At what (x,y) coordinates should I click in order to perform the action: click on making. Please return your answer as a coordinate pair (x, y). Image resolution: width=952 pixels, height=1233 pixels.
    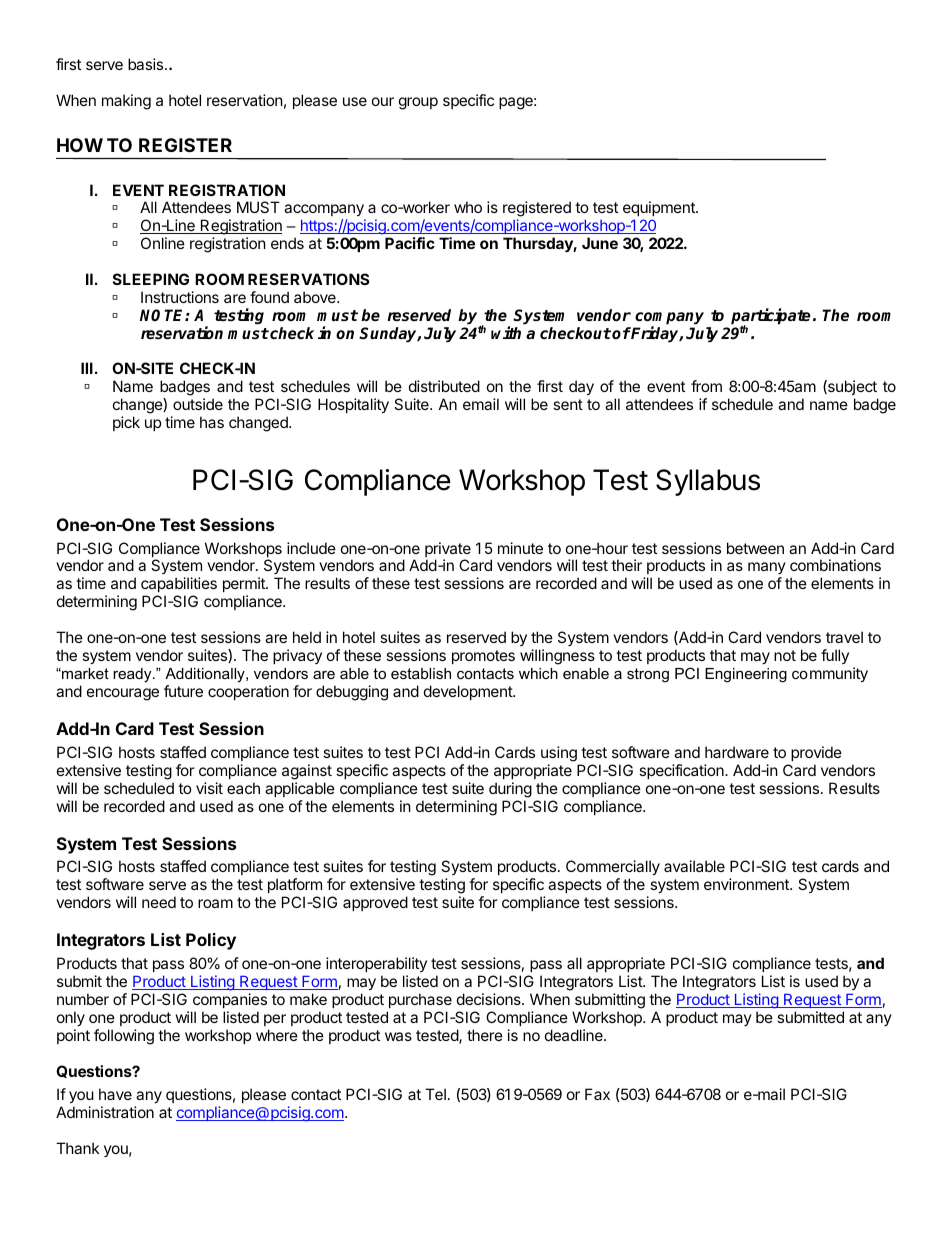
    Looking at the image, I should click on (126, 102).
